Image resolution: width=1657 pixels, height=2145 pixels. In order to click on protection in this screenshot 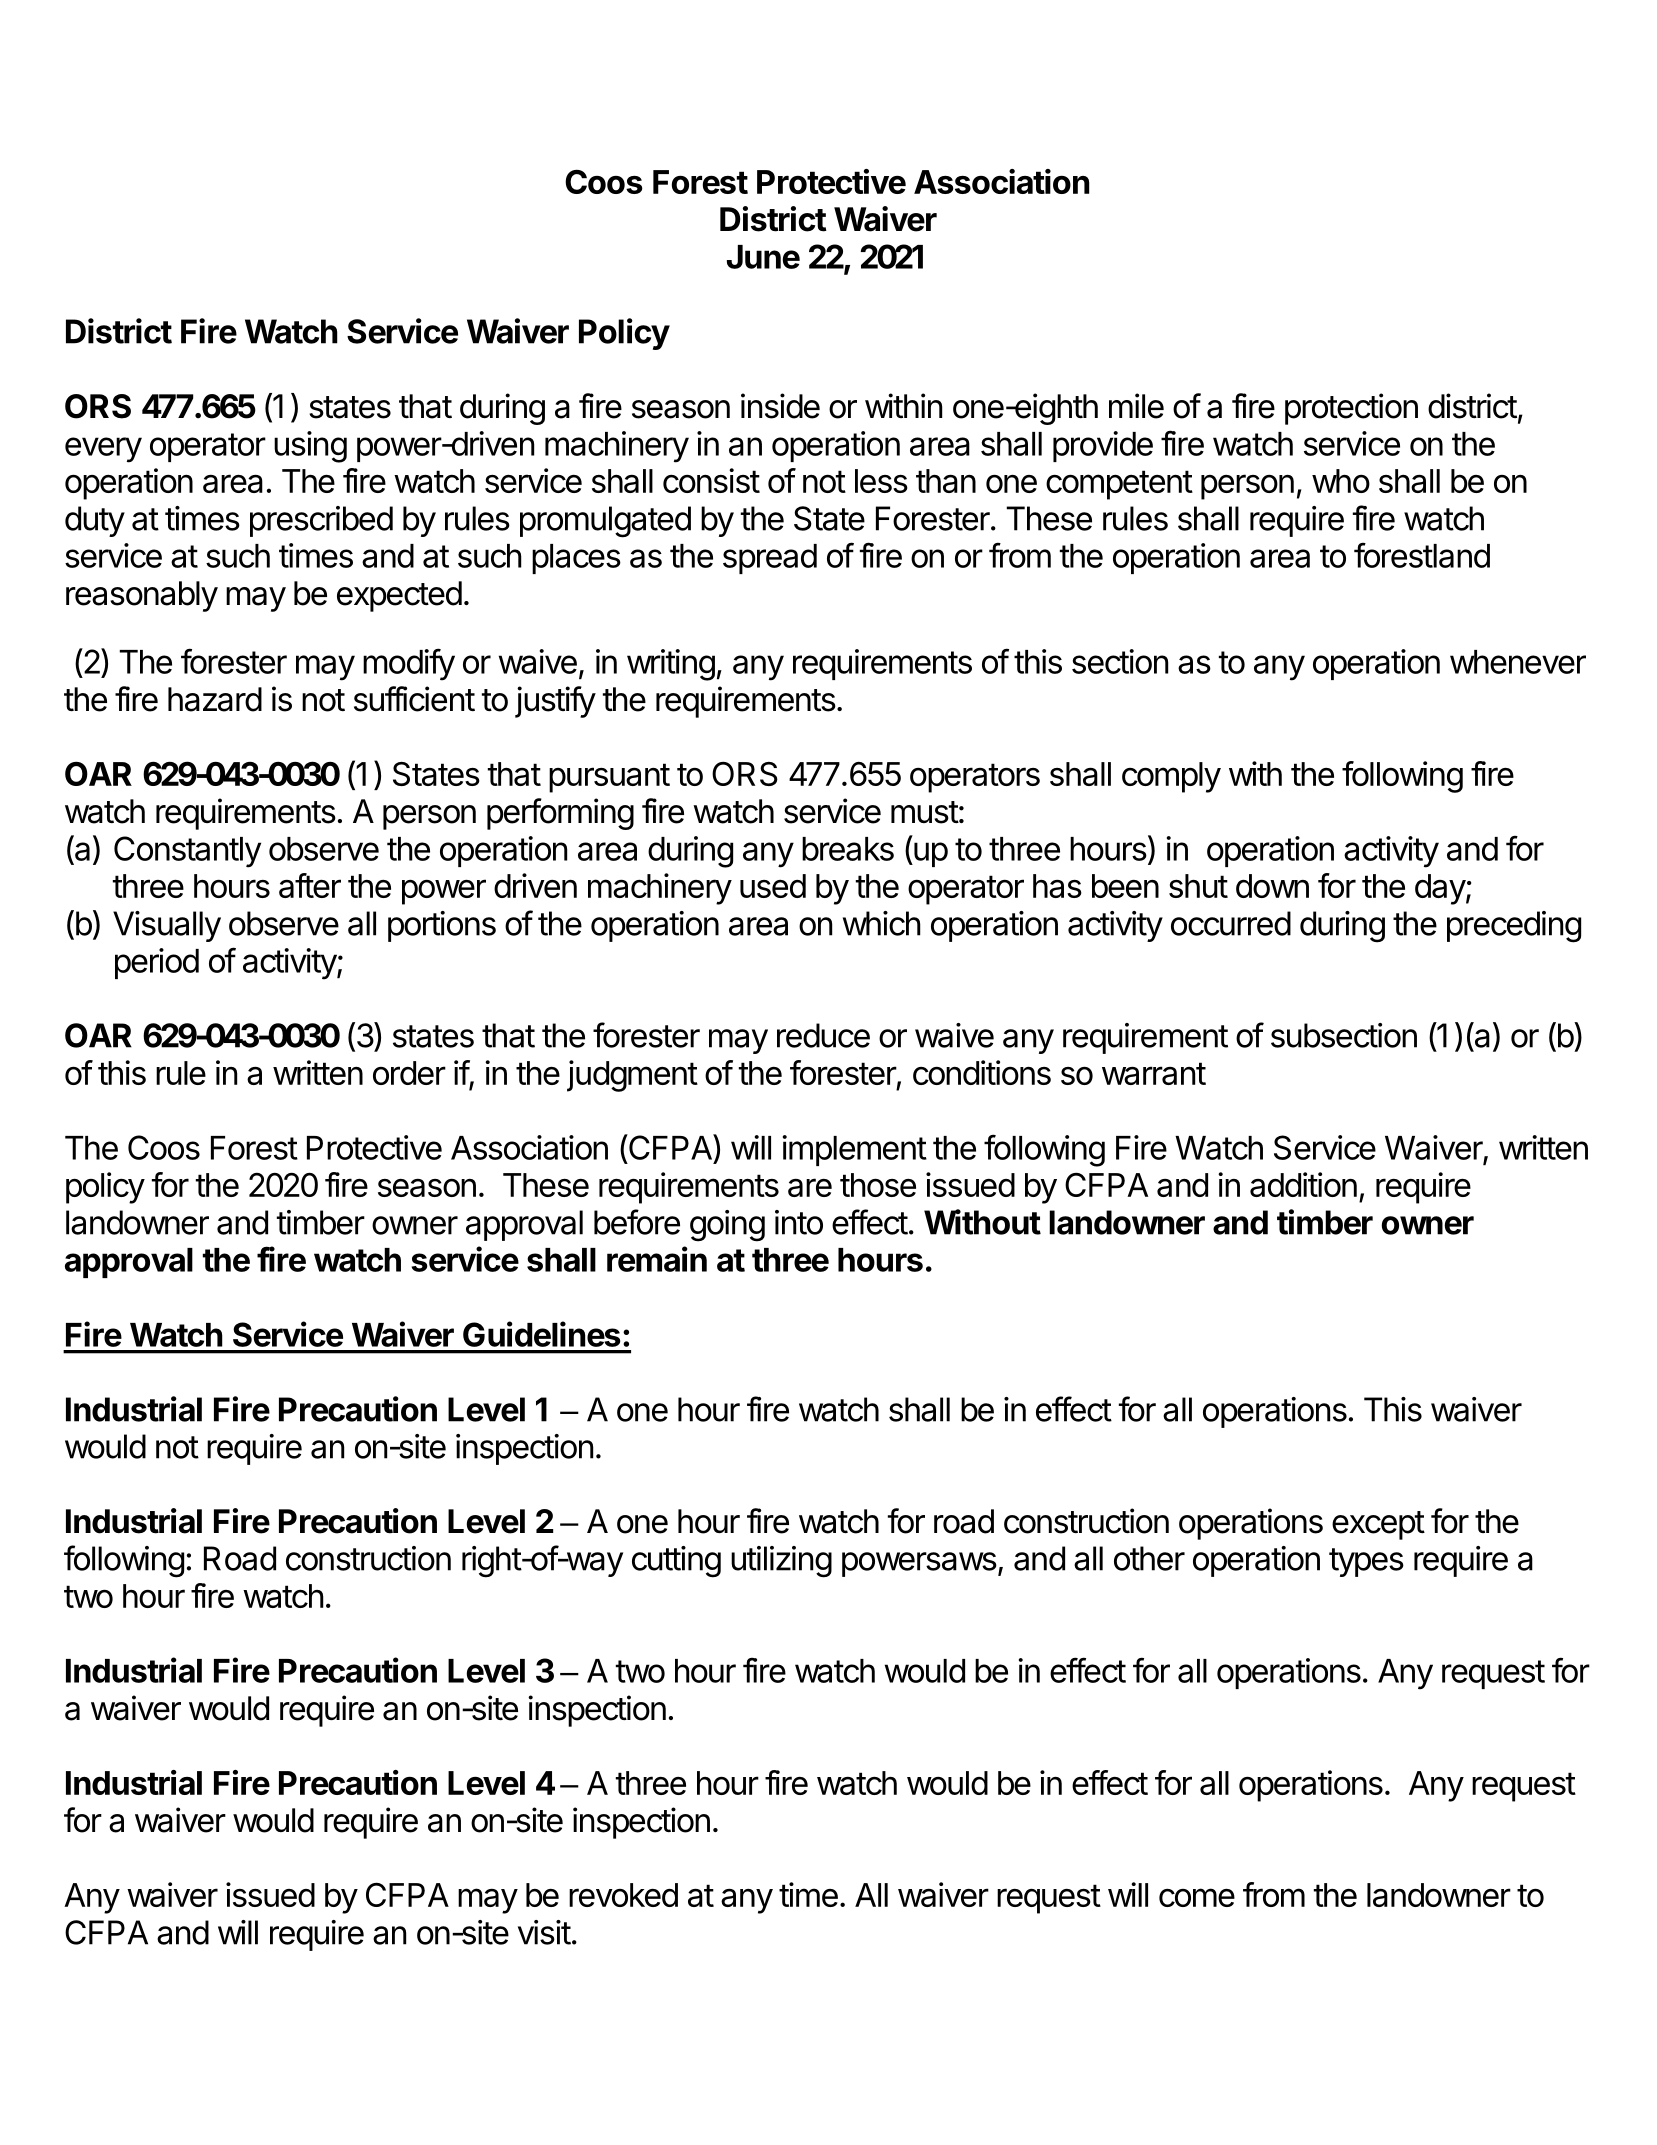, I will do `click(1351, 409)`.
